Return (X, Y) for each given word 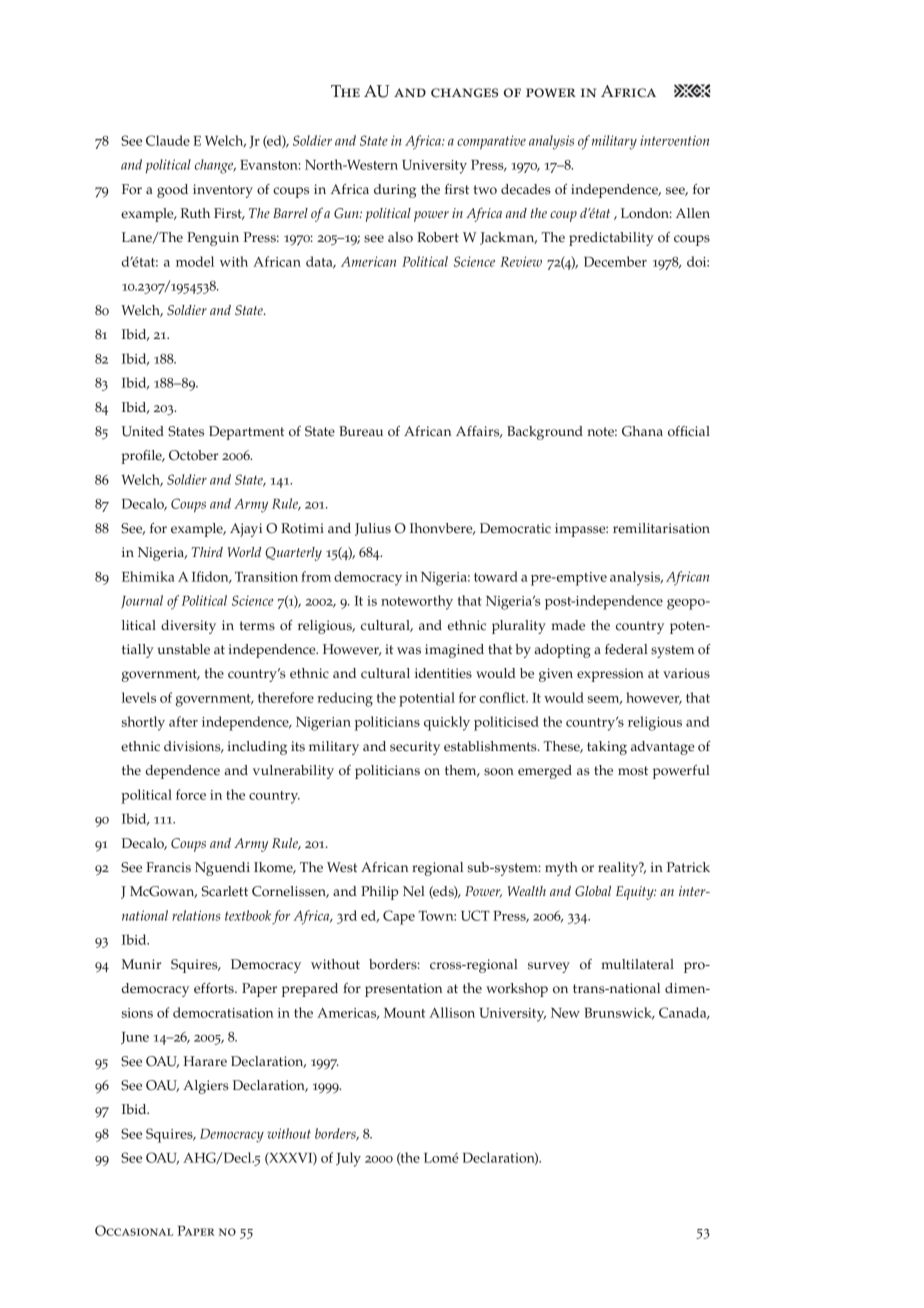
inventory (223, 191)
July (348, 1159)
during (395, 191)
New (565, 1013)
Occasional (134, 1230)
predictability (611, 239)
